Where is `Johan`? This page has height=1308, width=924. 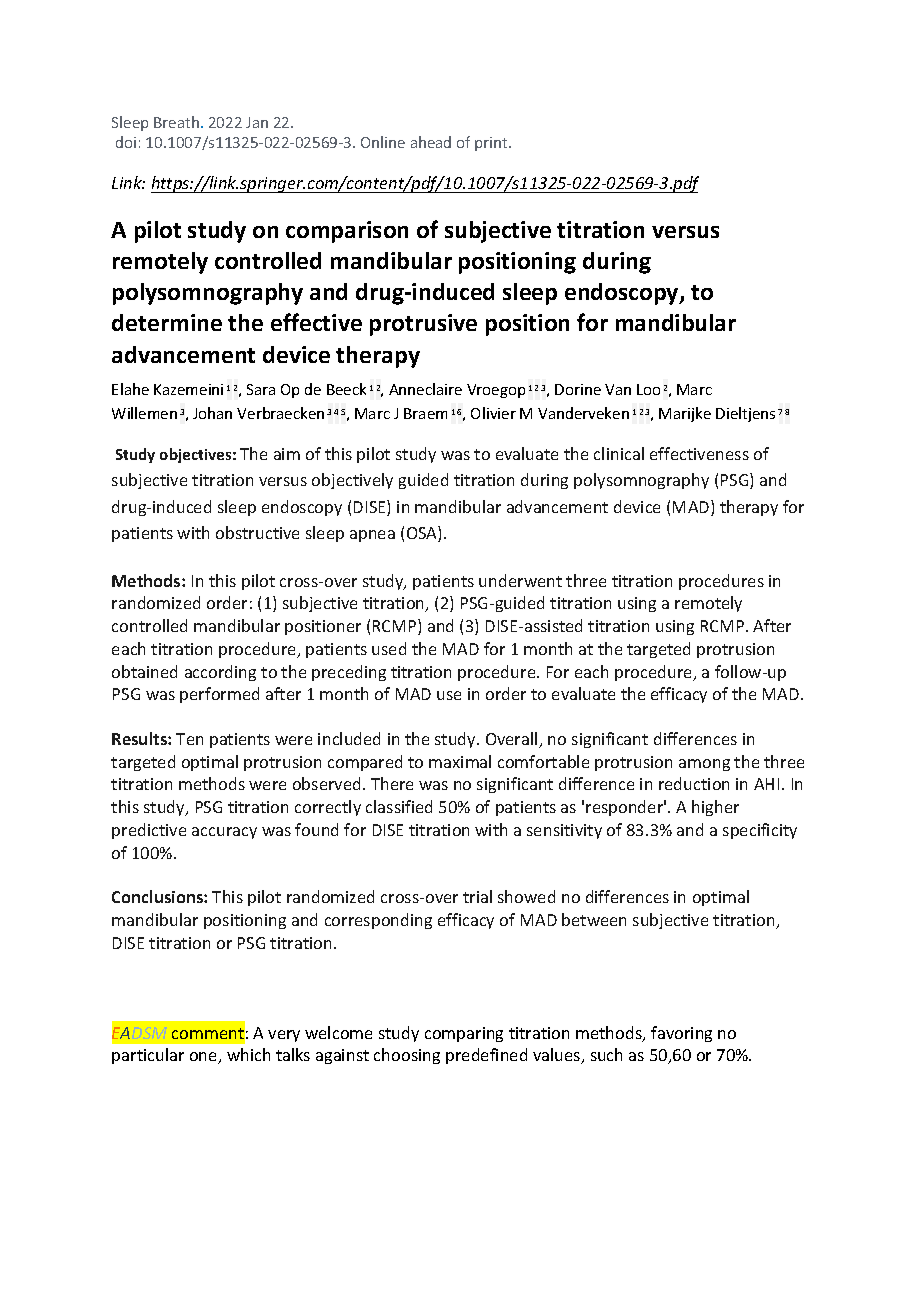 Johan is located at coordinates (212, 413).
